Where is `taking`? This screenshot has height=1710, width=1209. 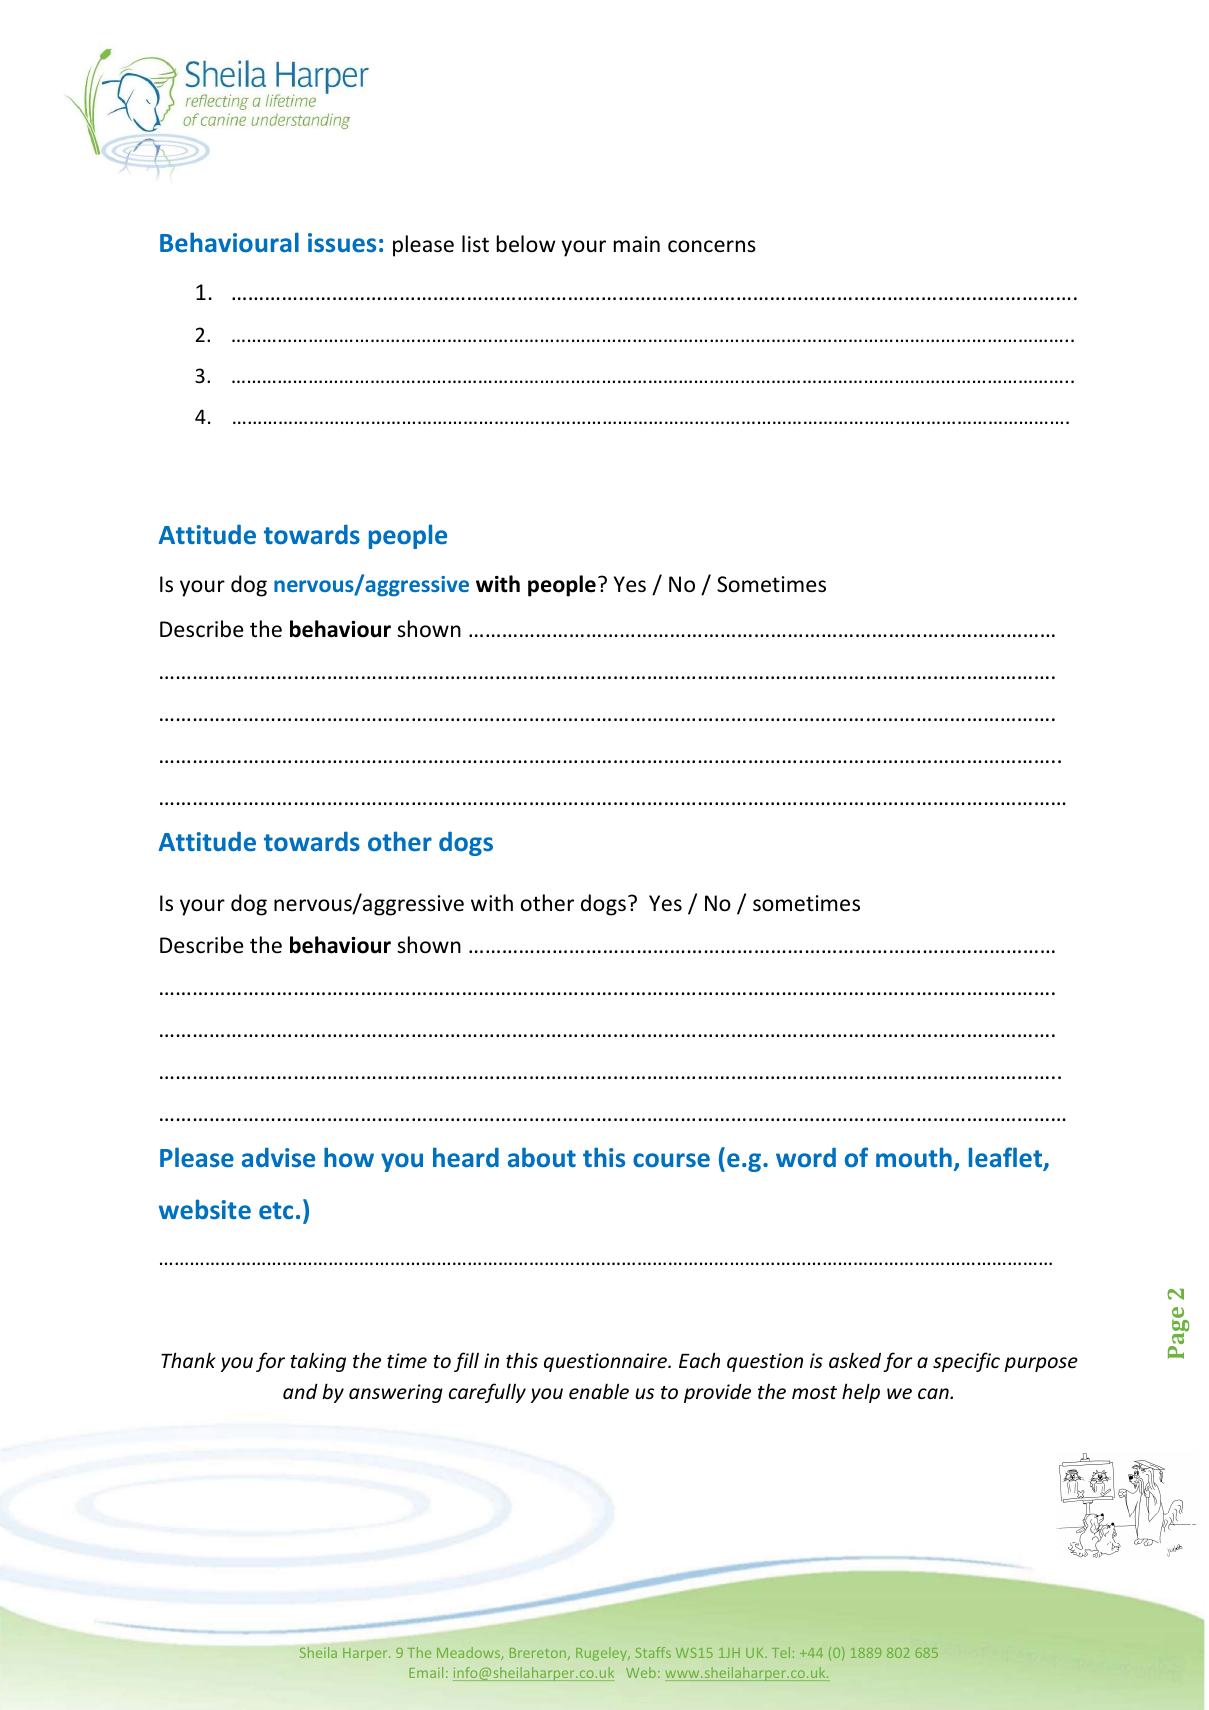
taking is located at coordinates (318, 1362).
